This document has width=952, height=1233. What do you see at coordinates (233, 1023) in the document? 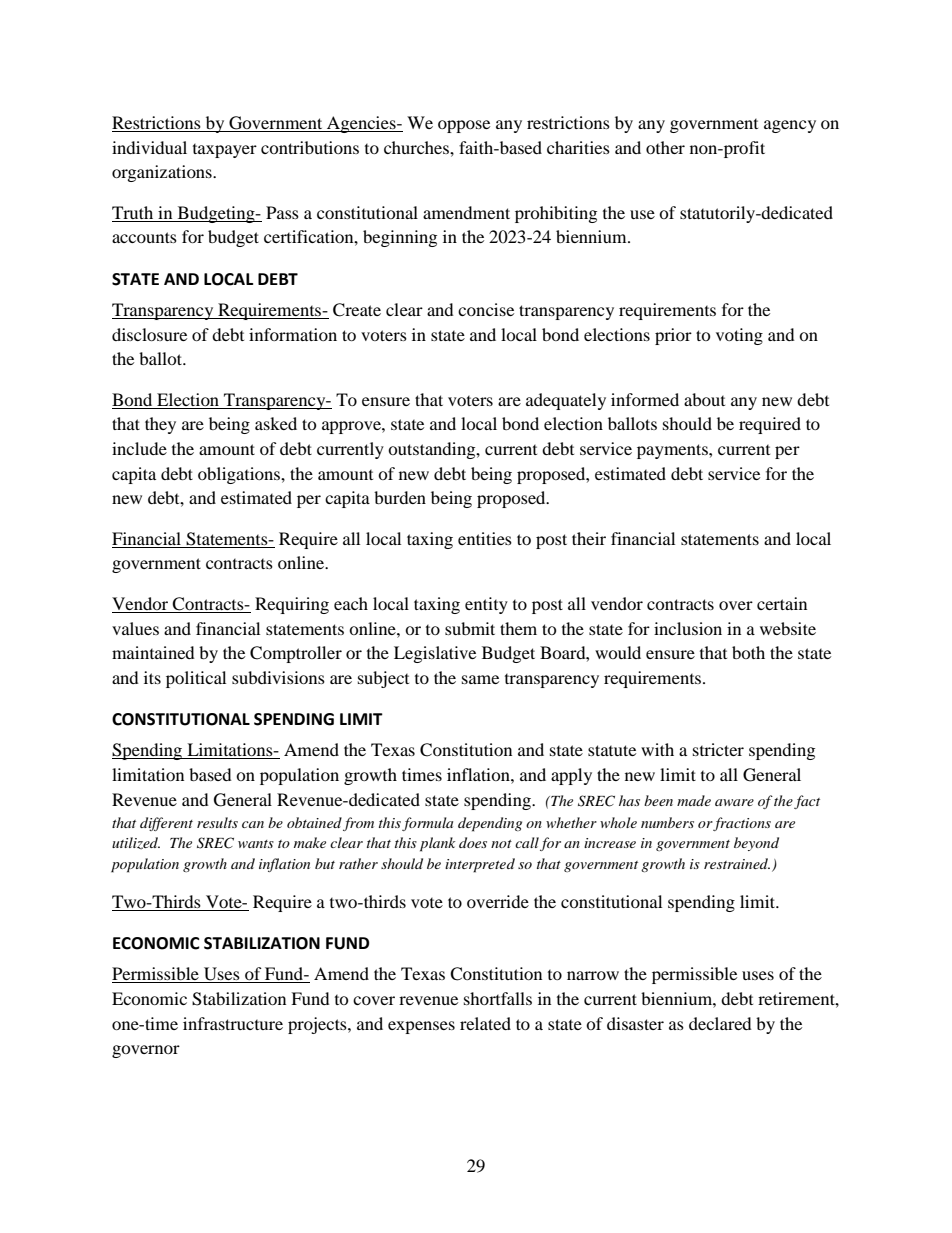
I see `infrastructure` at bounding box center [233, 1023].
